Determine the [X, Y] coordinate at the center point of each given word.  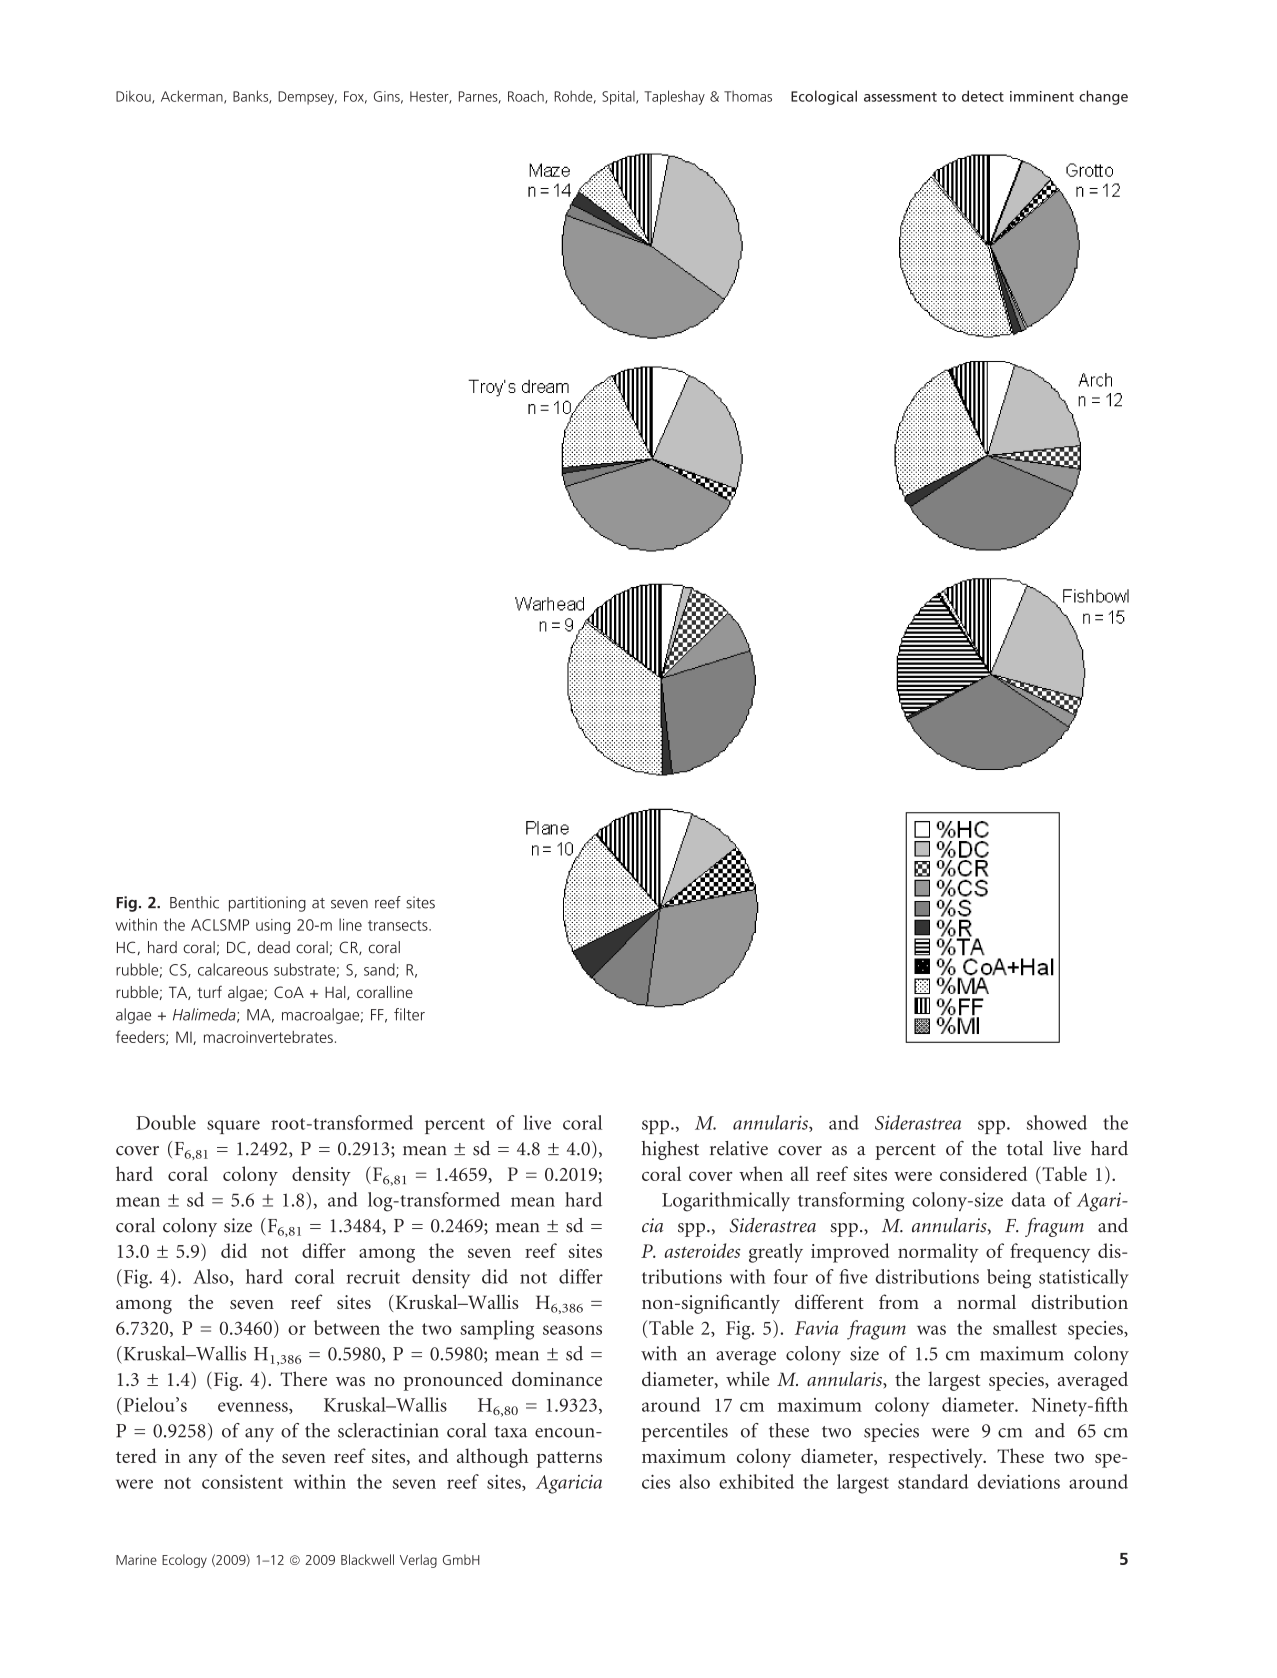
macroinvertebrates [268, 1037]
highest [670, 1150]
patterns [569, 1459]
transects [399, 925]
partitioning [267, 904]
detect [983, 96]
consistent [242, 1481]
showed [1057, 1122]
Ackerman [193, 97]
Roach [527, 97]
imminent [1042, 96]
